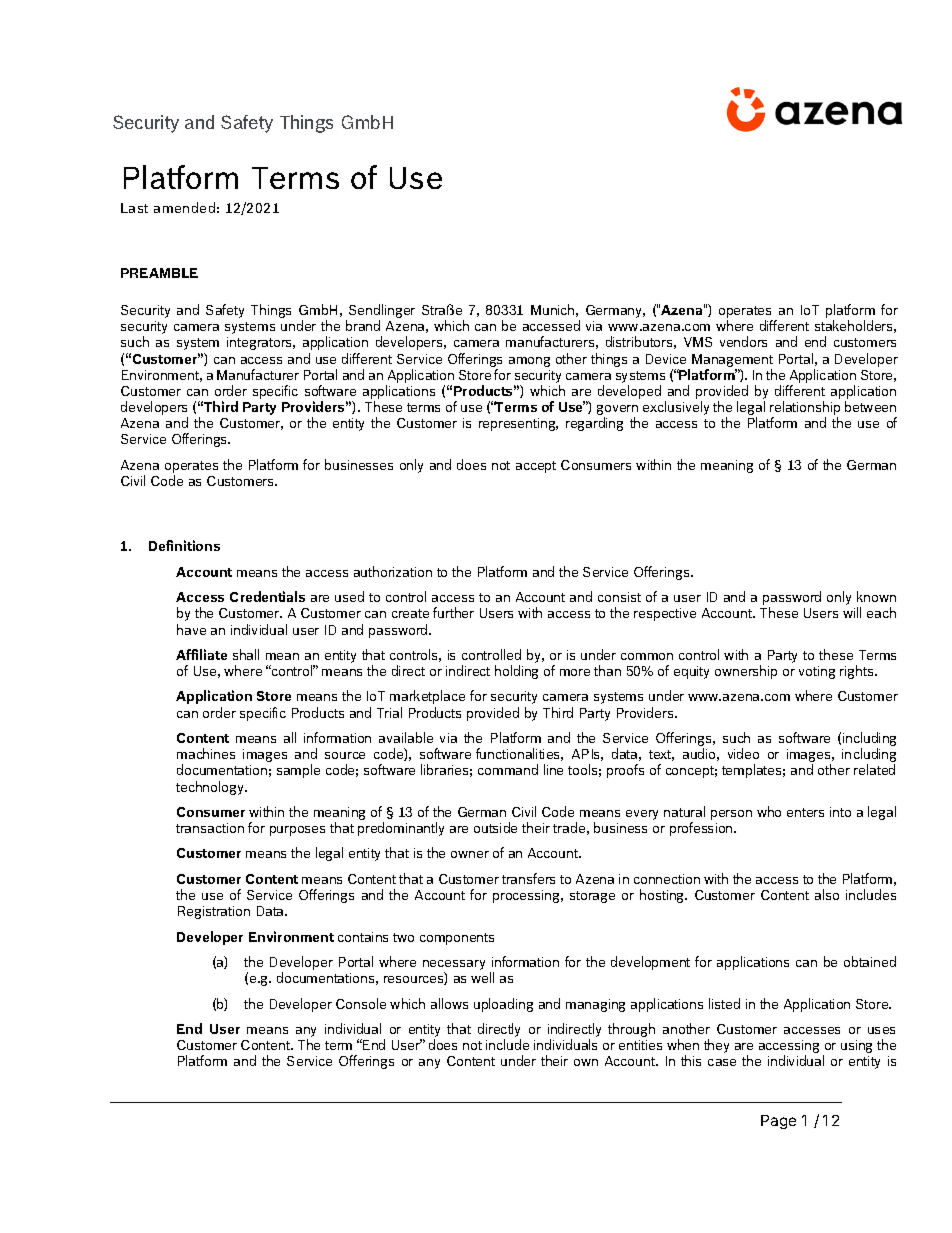 The height and width of the screenshot is (1233, 952). Describe the element at coordinates (743, 341) in the screenshot. I see `vendors` at that location.
